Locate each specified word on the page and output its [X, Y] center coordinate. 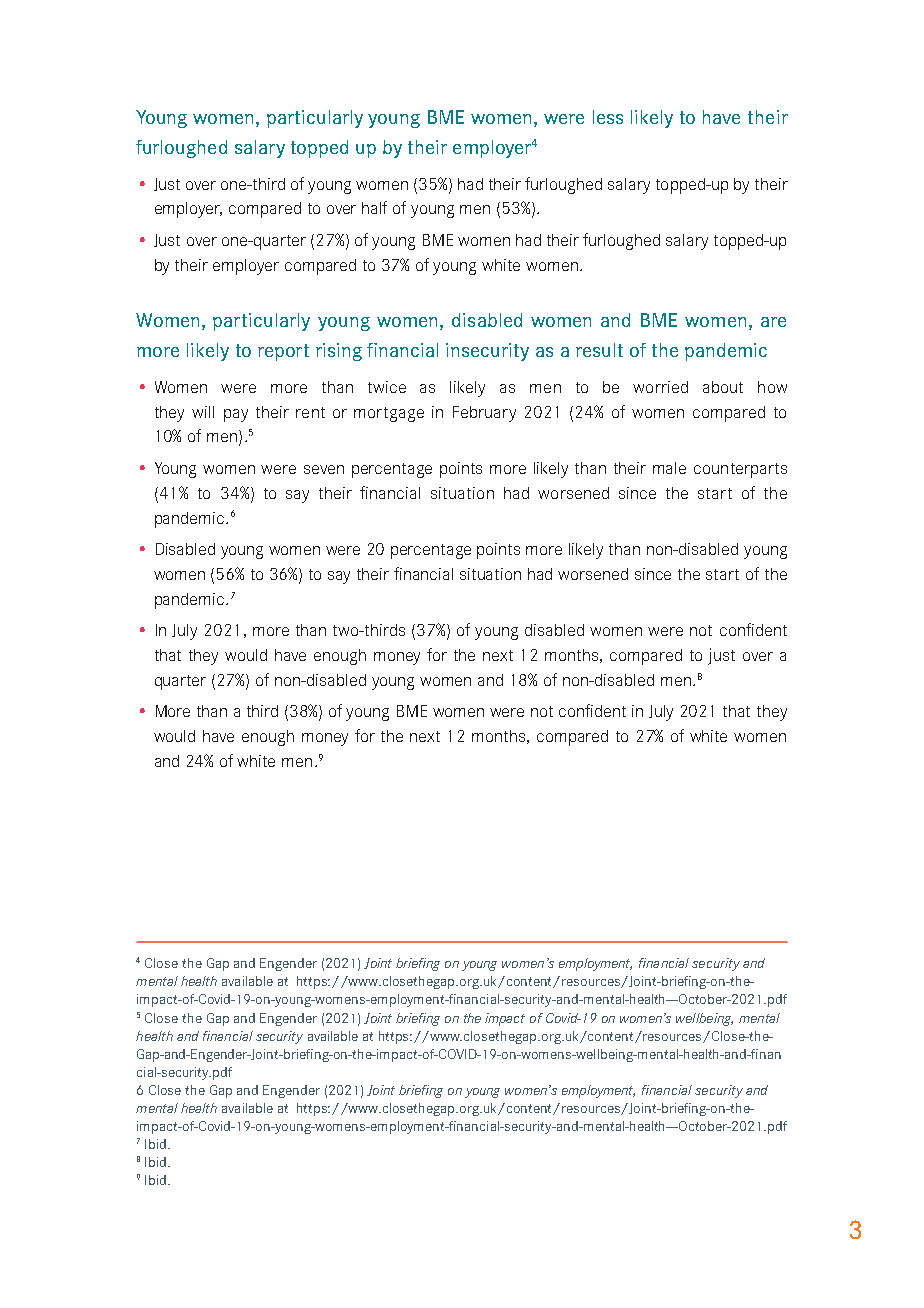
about [723, 387]
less [608, 117]
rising [339, 352]
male [669, 468]
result [599, 350]
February [484, 414]
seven [324, 469]
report [283, 352]
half [374, 207]
